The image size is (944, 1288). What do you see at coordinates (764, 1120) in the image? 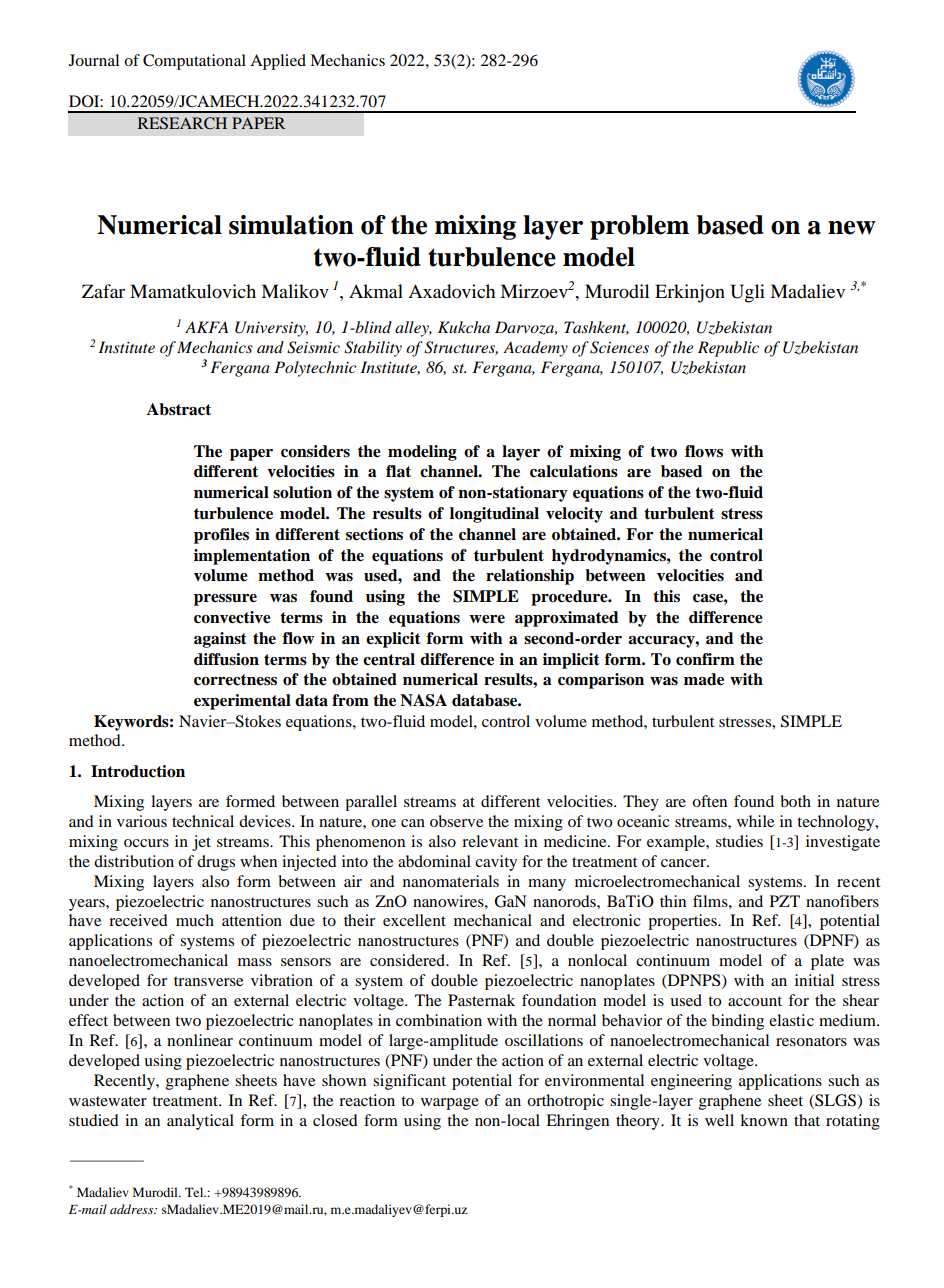
I see `known` at bounding box center [764, 1120].
